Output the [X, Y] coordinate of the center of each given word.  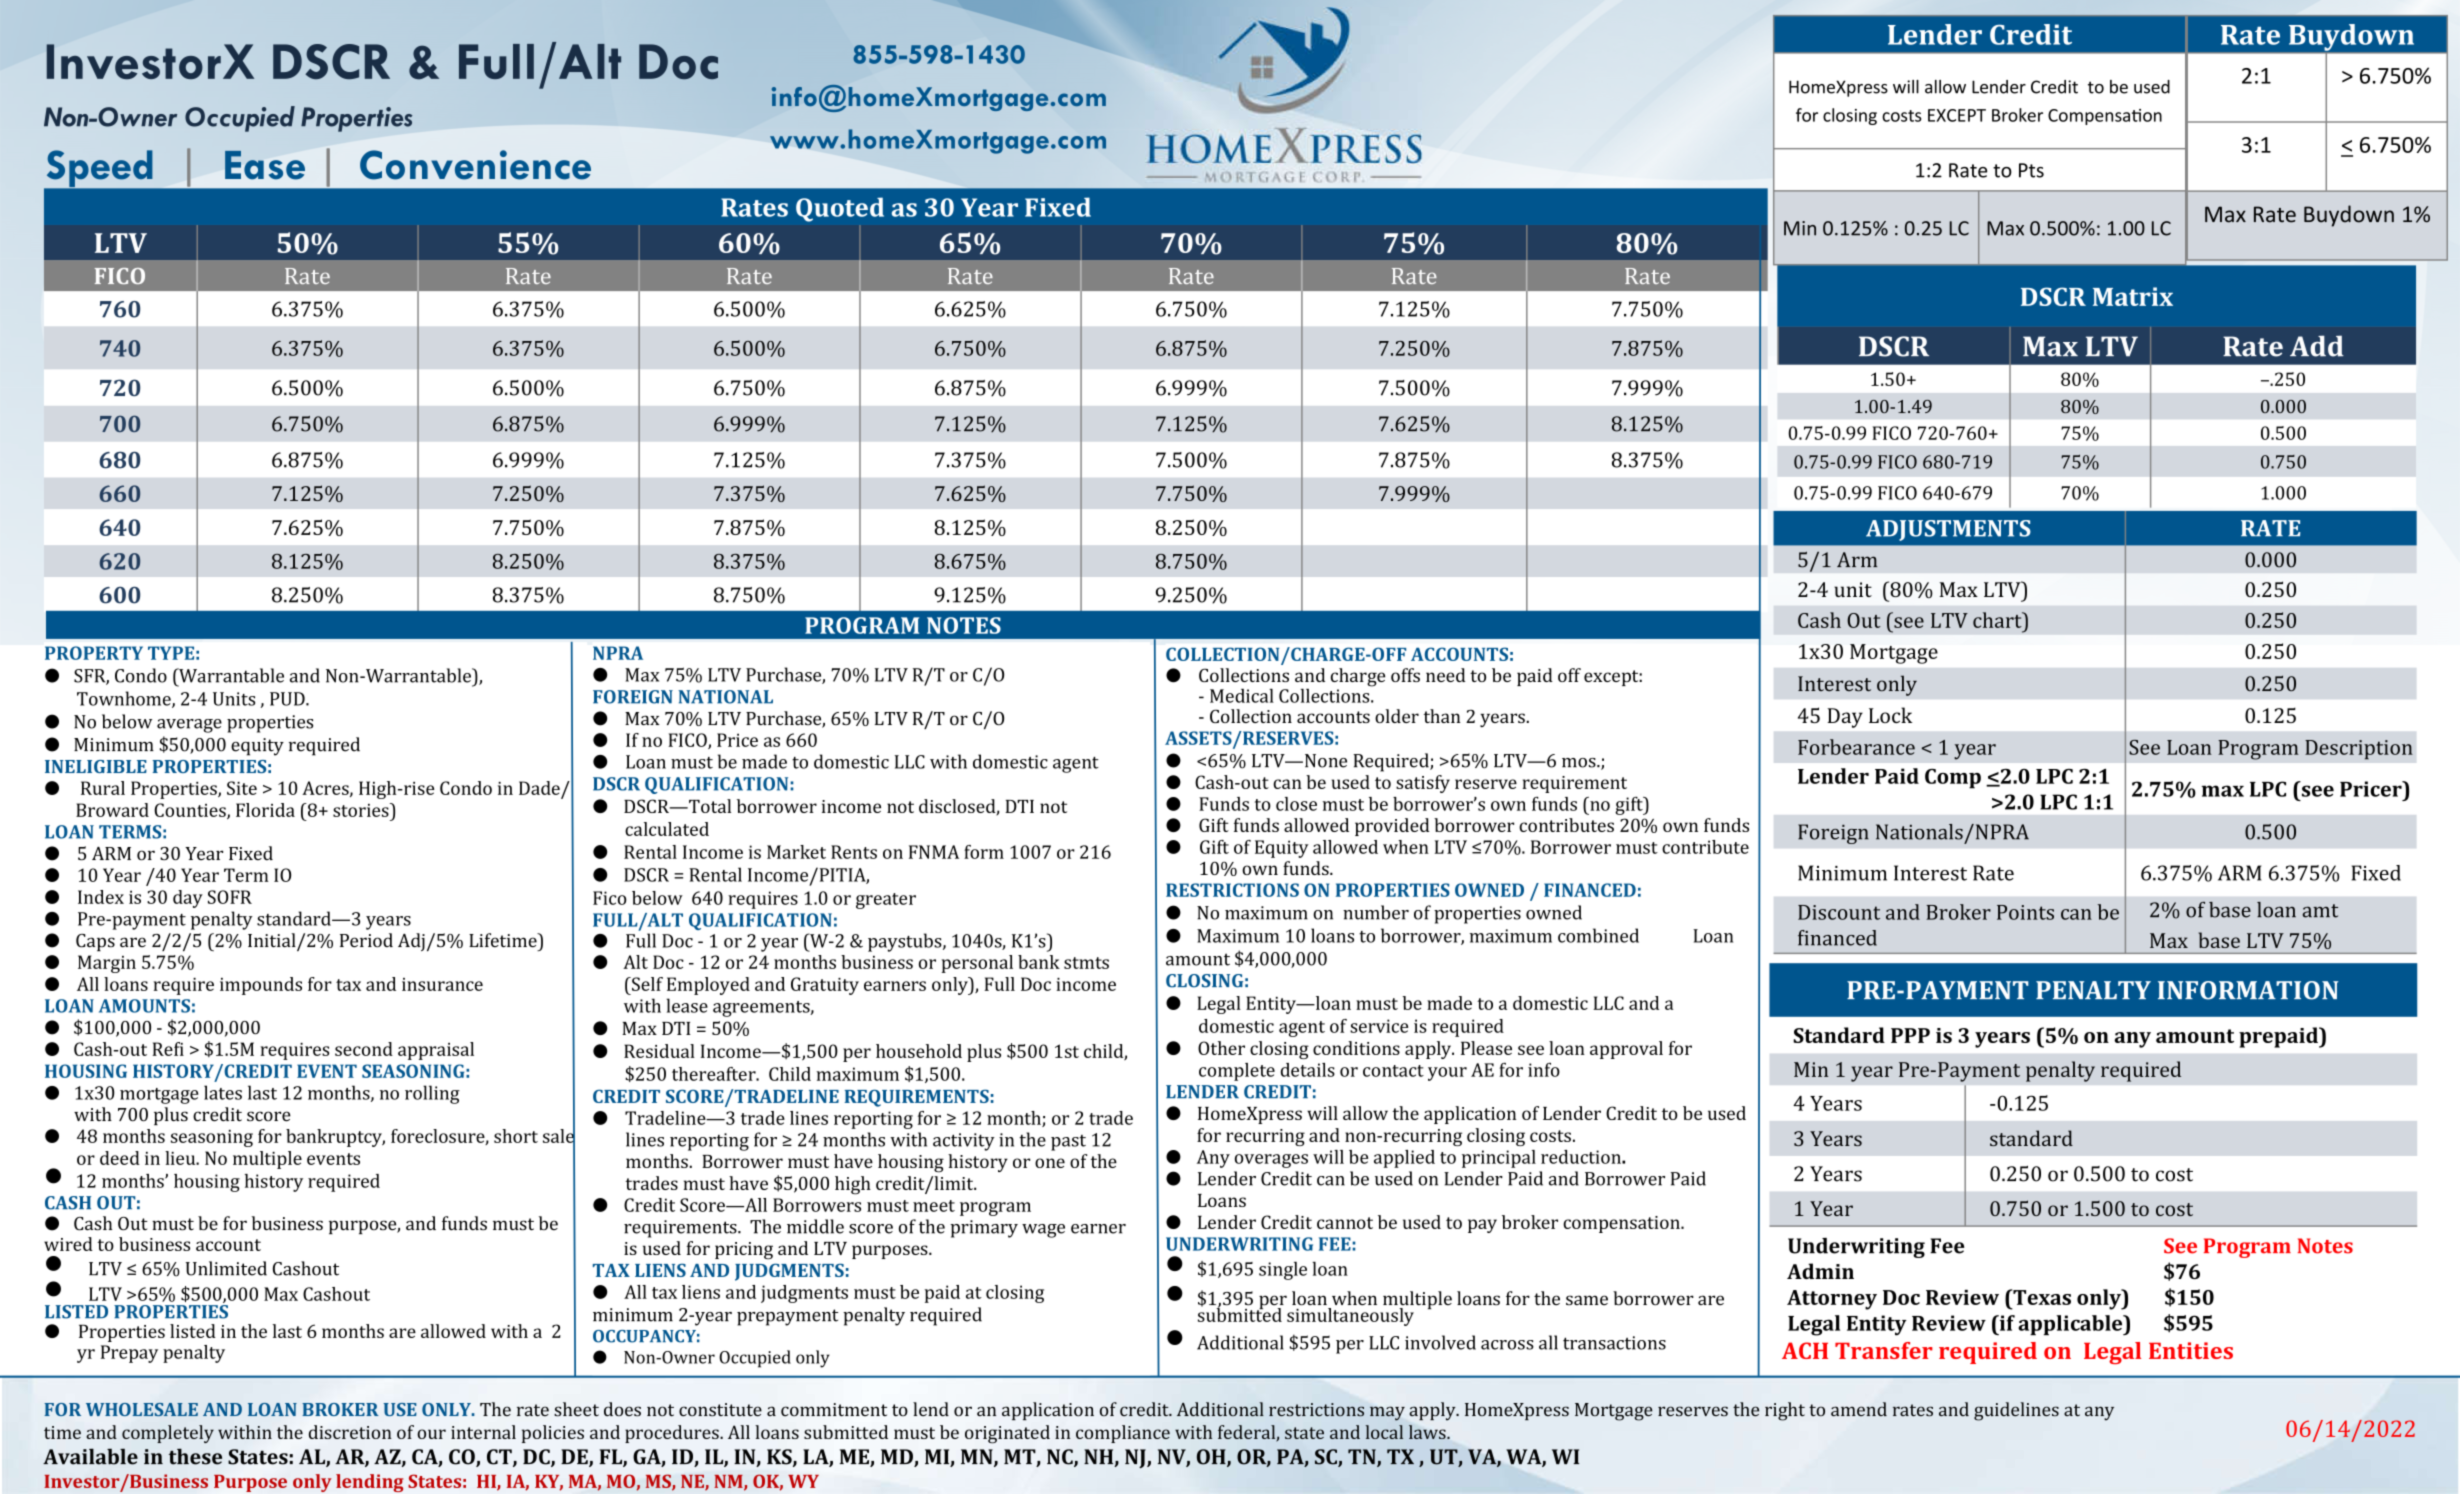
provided [1392, 827]
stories [362, 810]
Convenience [475, 165]
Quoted [840, 209]
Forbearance [1856, 747]
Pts [2031, 170]
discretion [350, 1432]
